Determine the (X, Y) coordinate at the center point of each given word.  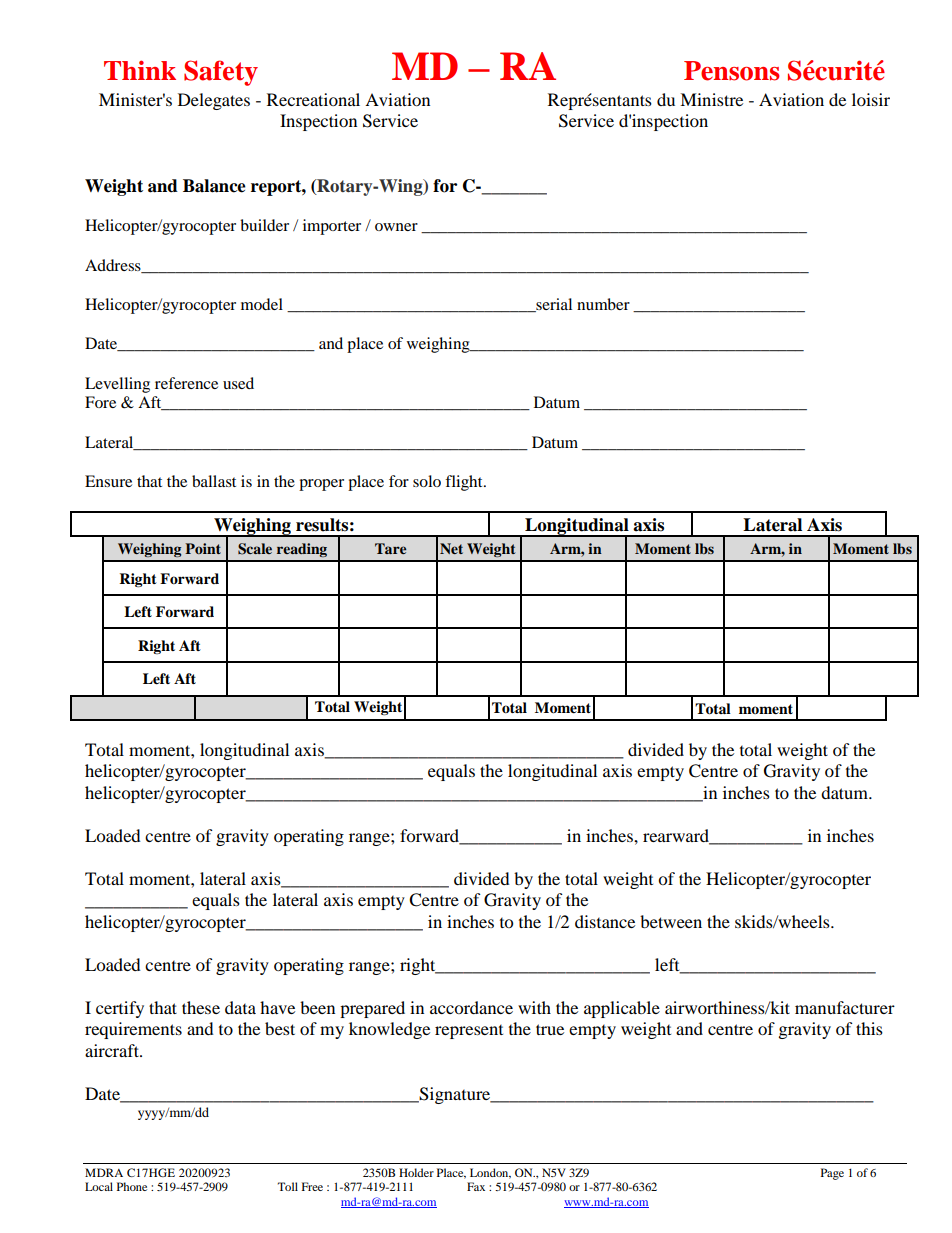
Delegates (214, 101)
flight (465, 483)
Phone (132, 1186)
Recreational (313, 99)
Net (451, 548)
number (603, 304)
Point (203, 548)
